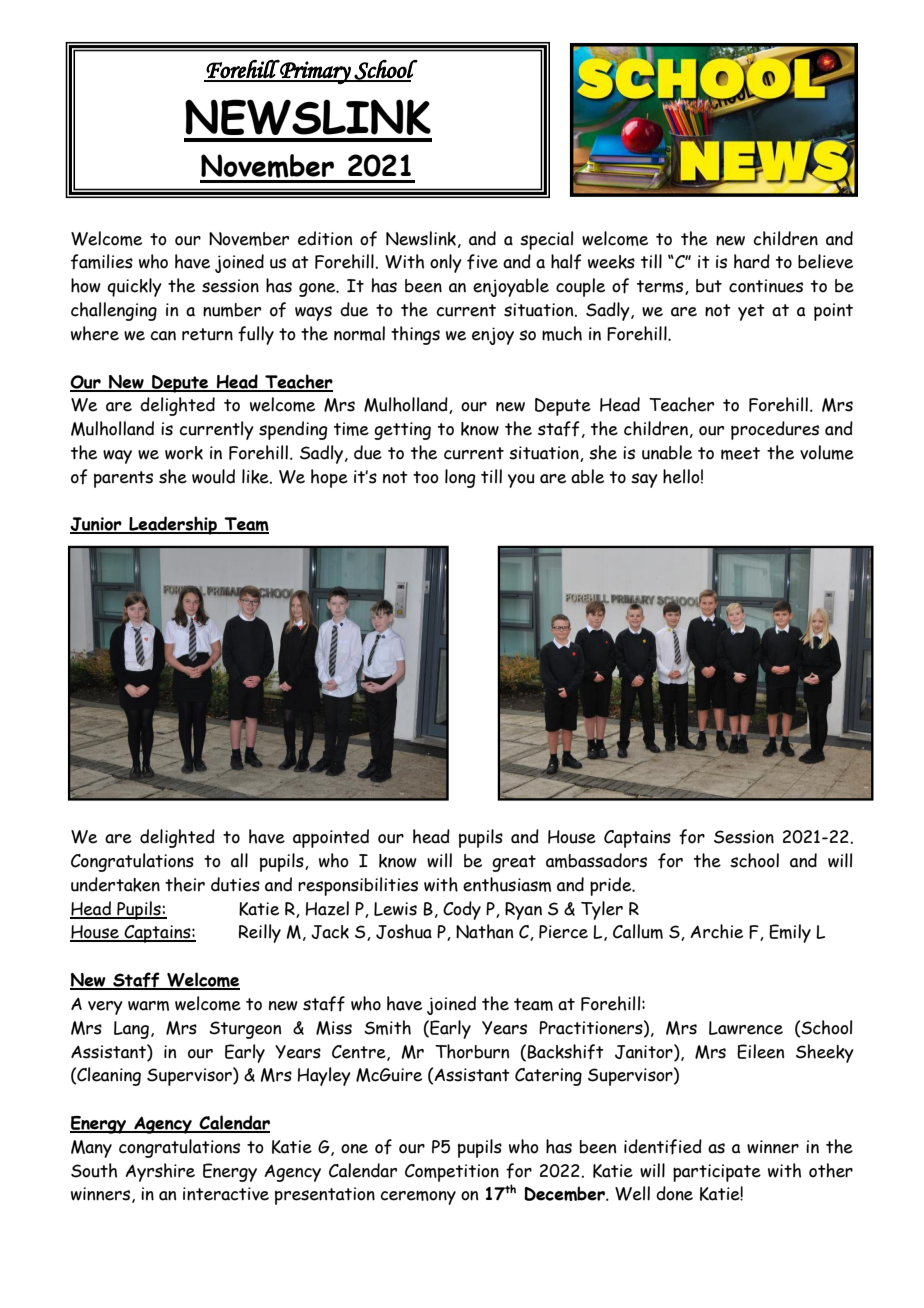  What do you see at coordinates (717, 1173) in the page?
I see `participate` at bounding box center [717, 1173].
